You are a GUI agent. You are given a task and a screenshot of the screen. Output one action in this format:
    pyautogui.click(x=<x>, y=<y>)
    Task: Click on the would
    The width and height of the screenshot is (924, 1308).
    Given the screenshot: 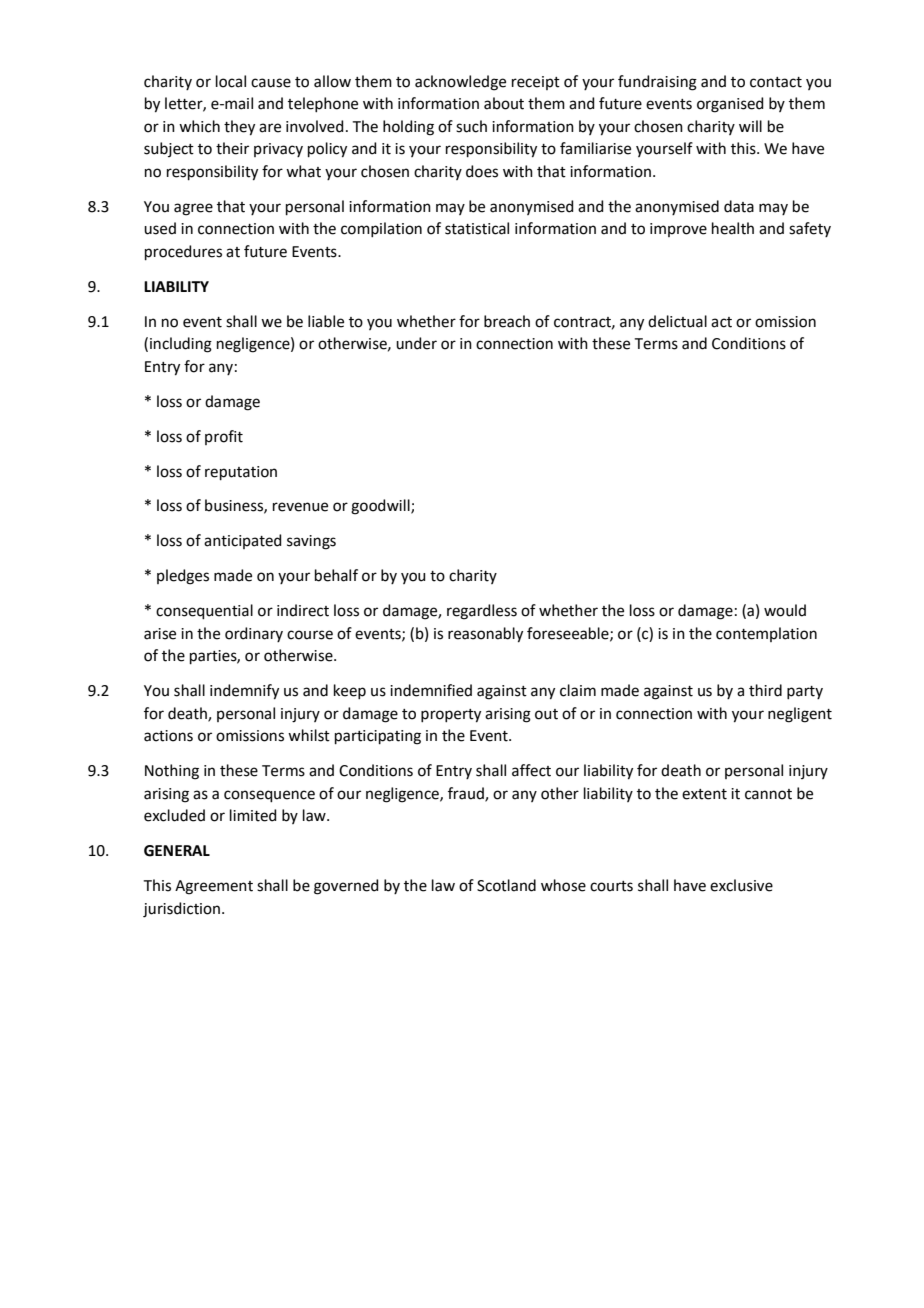 What is the action you would take?
    pyautogui.click(x=785, y=610)
